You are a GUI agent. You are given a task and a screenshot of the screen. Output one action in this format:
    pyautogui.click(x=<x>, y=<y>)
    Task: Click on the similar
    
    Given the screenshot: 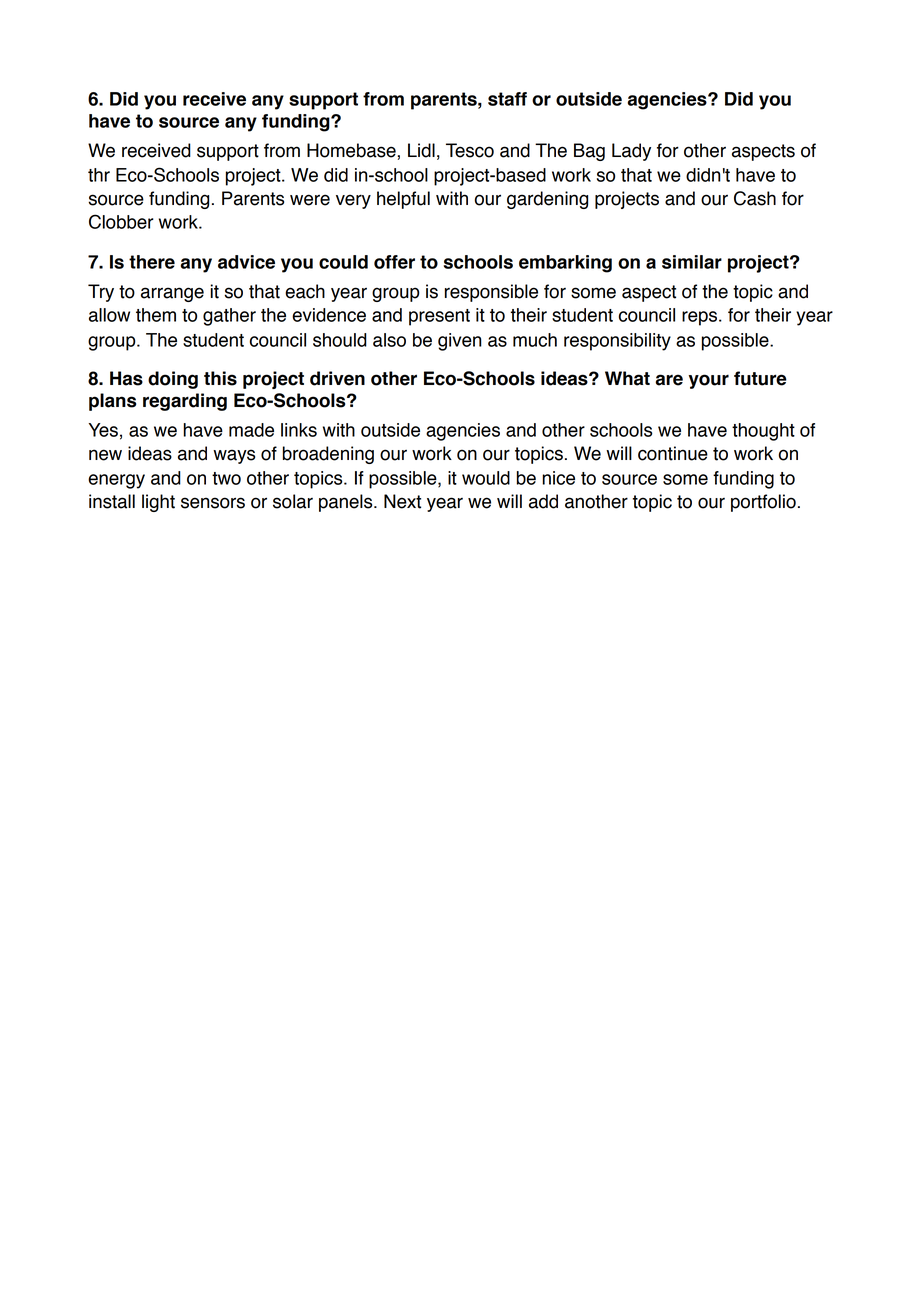 What is the action you would take?
    pyautogui.click(x=692, y=262)
